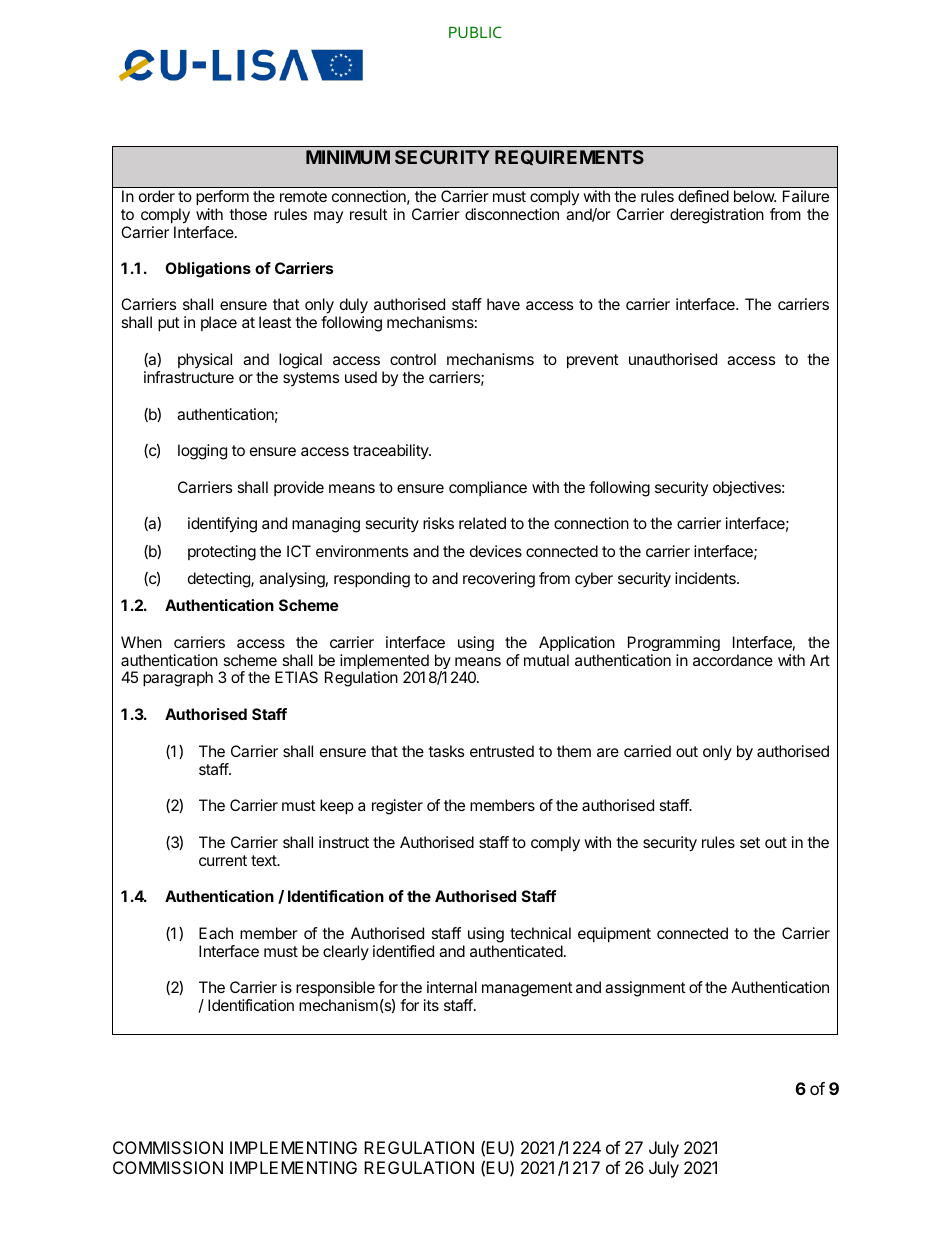 The image size is (952, 1233). Describe the element at coordinates (593, 361) in the page. I see `prevent` at that location.
